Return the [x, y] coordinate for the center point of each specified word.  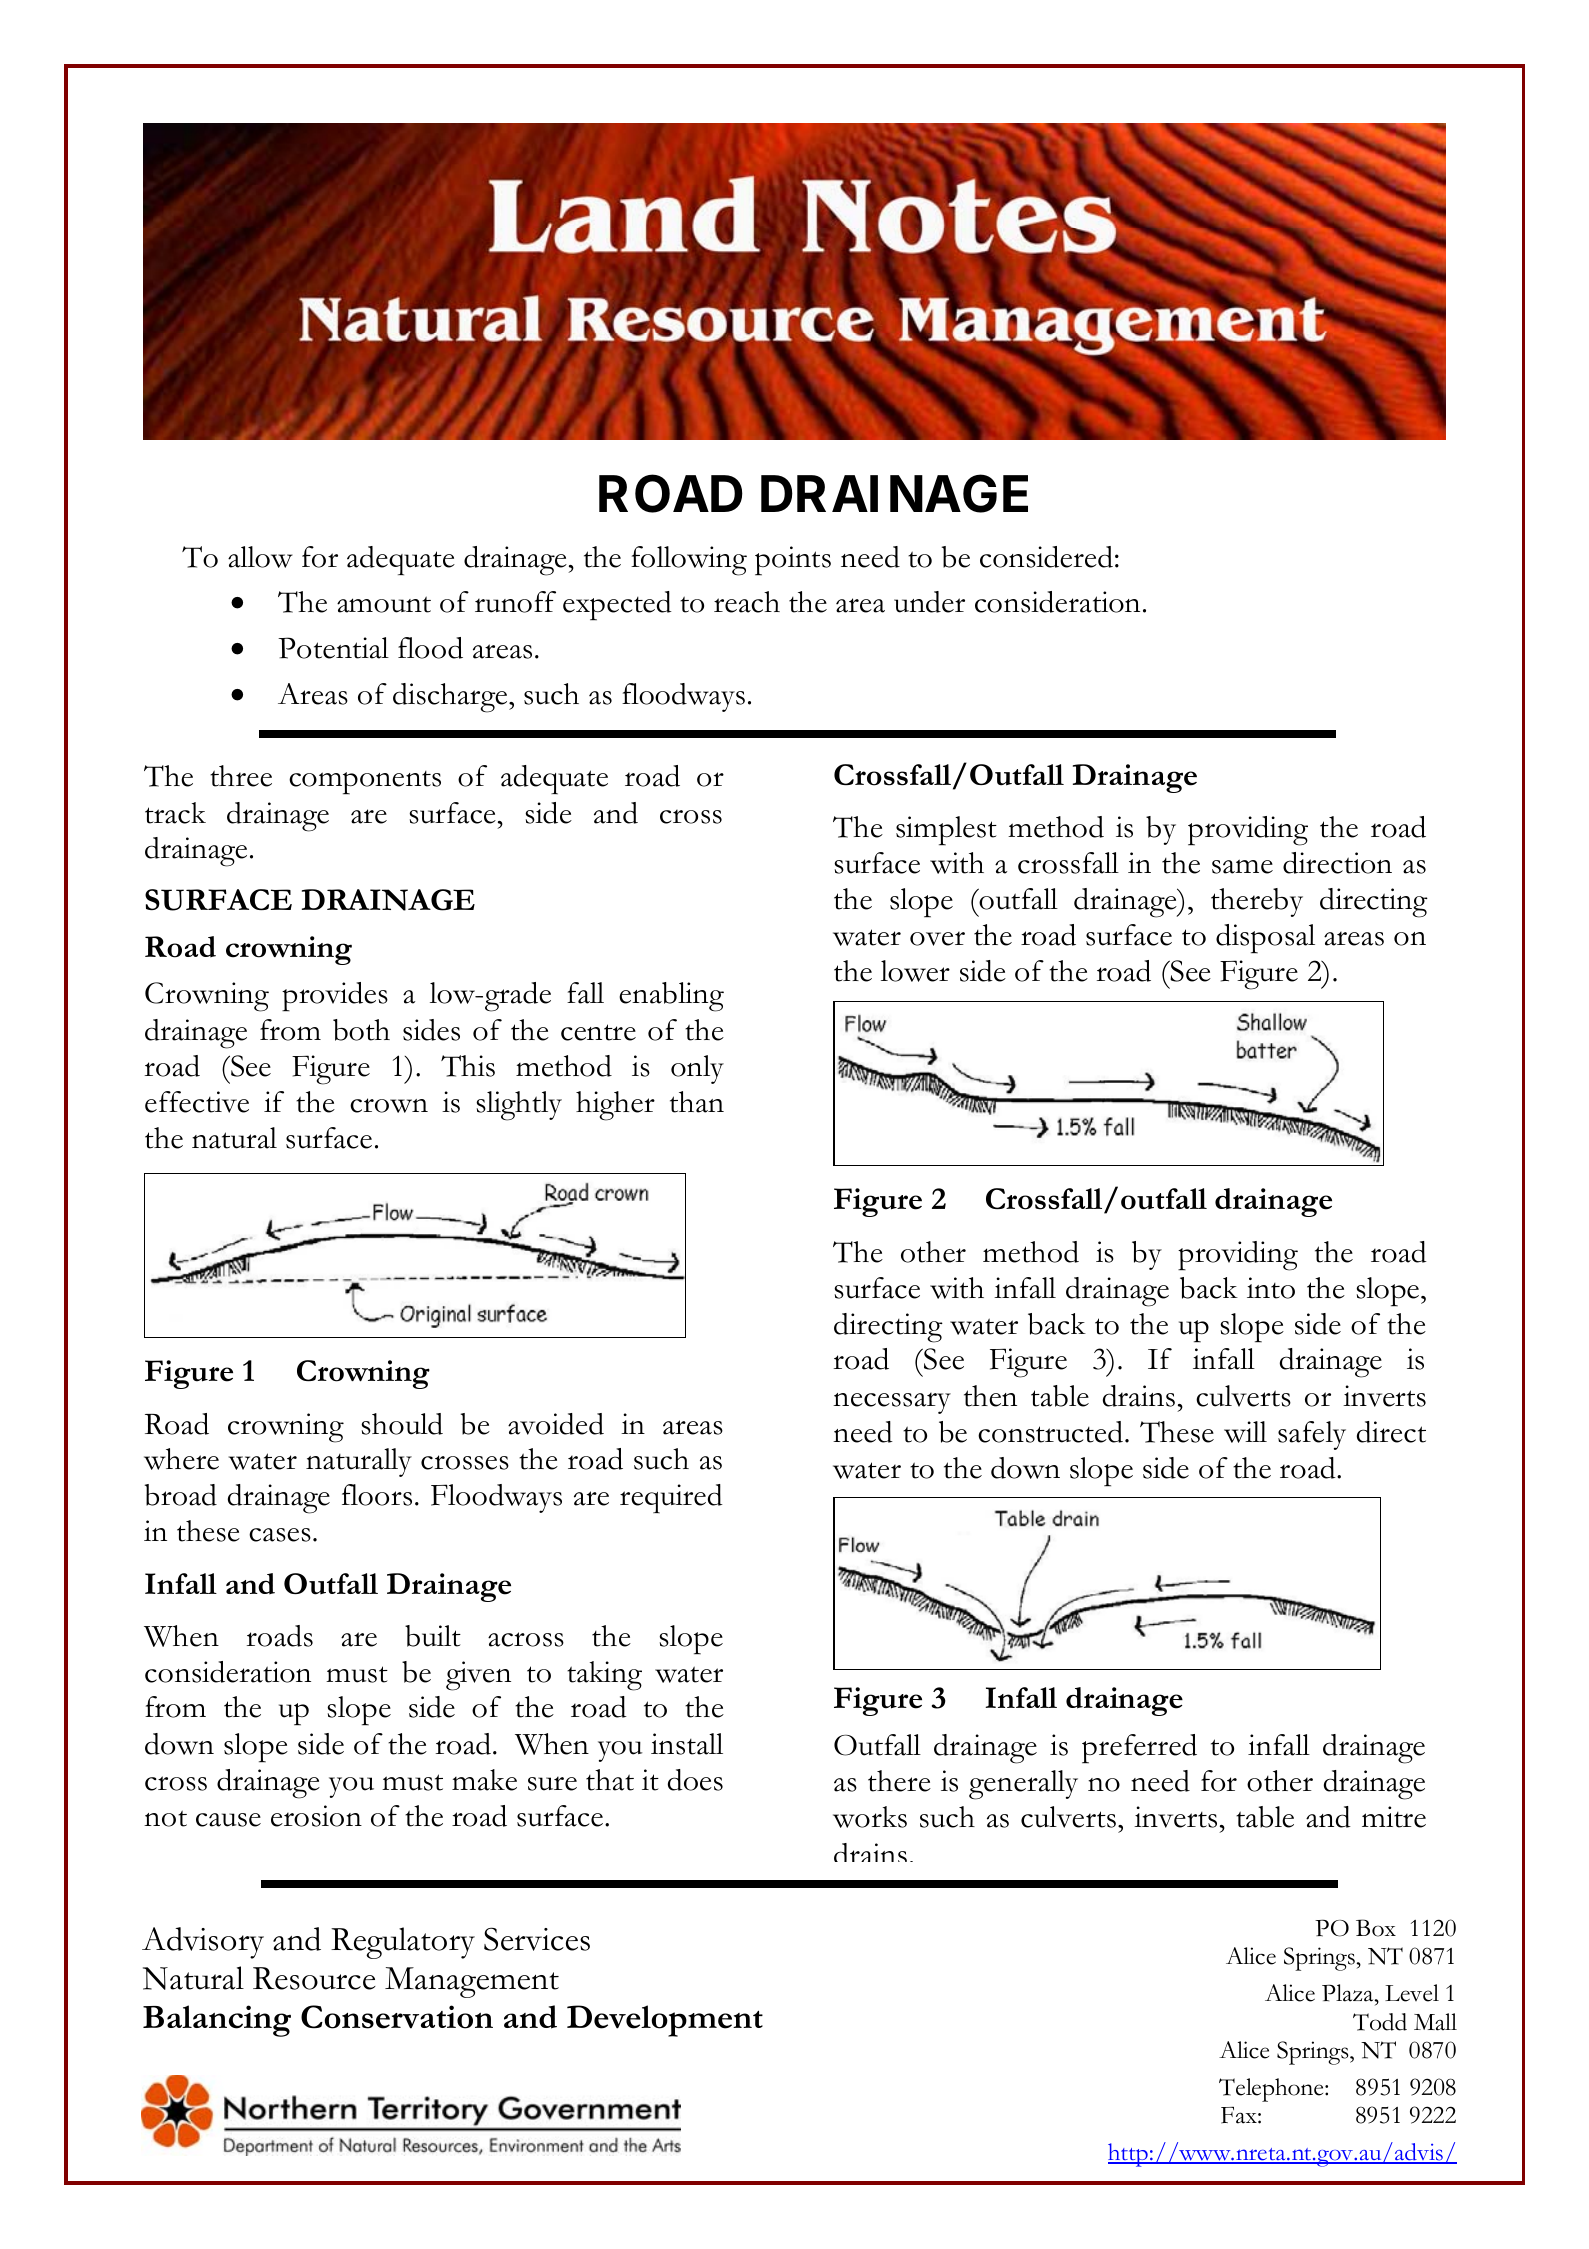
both [361, 1030]
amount [384, 604]
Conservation [397, 2017]
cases [280, 1535]
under [929, 602]
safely [1312, 1435]
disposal [1265, 939]
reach [747, 602]
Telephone [1272, 2090]
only [697, 1069]
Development [665, 2021]
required [671, 1498]
